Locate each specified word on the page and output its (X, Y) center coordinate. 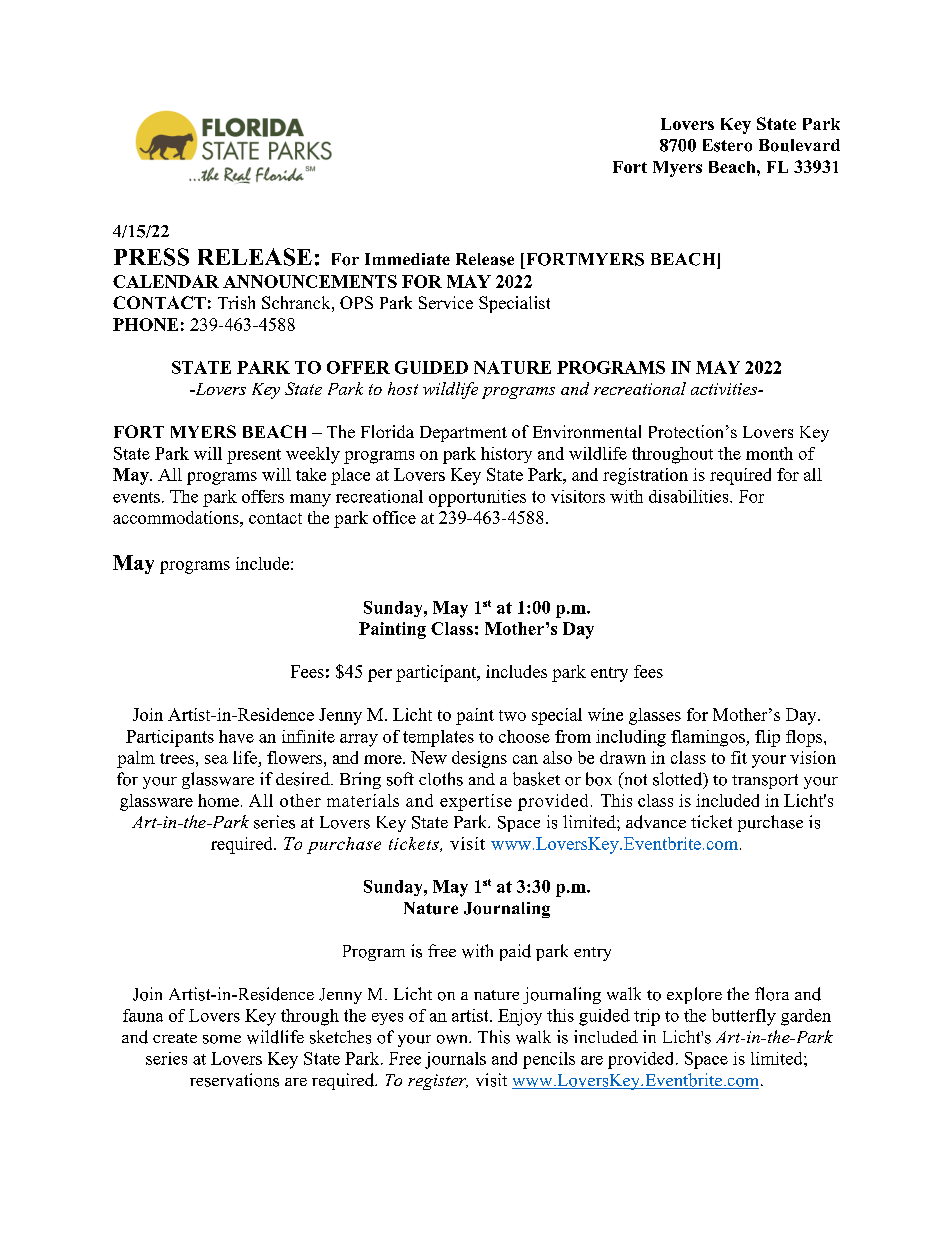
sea (216, 759)
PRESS (151, 257)
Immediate (407, 259)
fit (739, 757)
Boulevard (799, 145)
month (769, 453)
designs (479, 759)
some (222, 1039)
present (254, 456)
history (506, 455)
